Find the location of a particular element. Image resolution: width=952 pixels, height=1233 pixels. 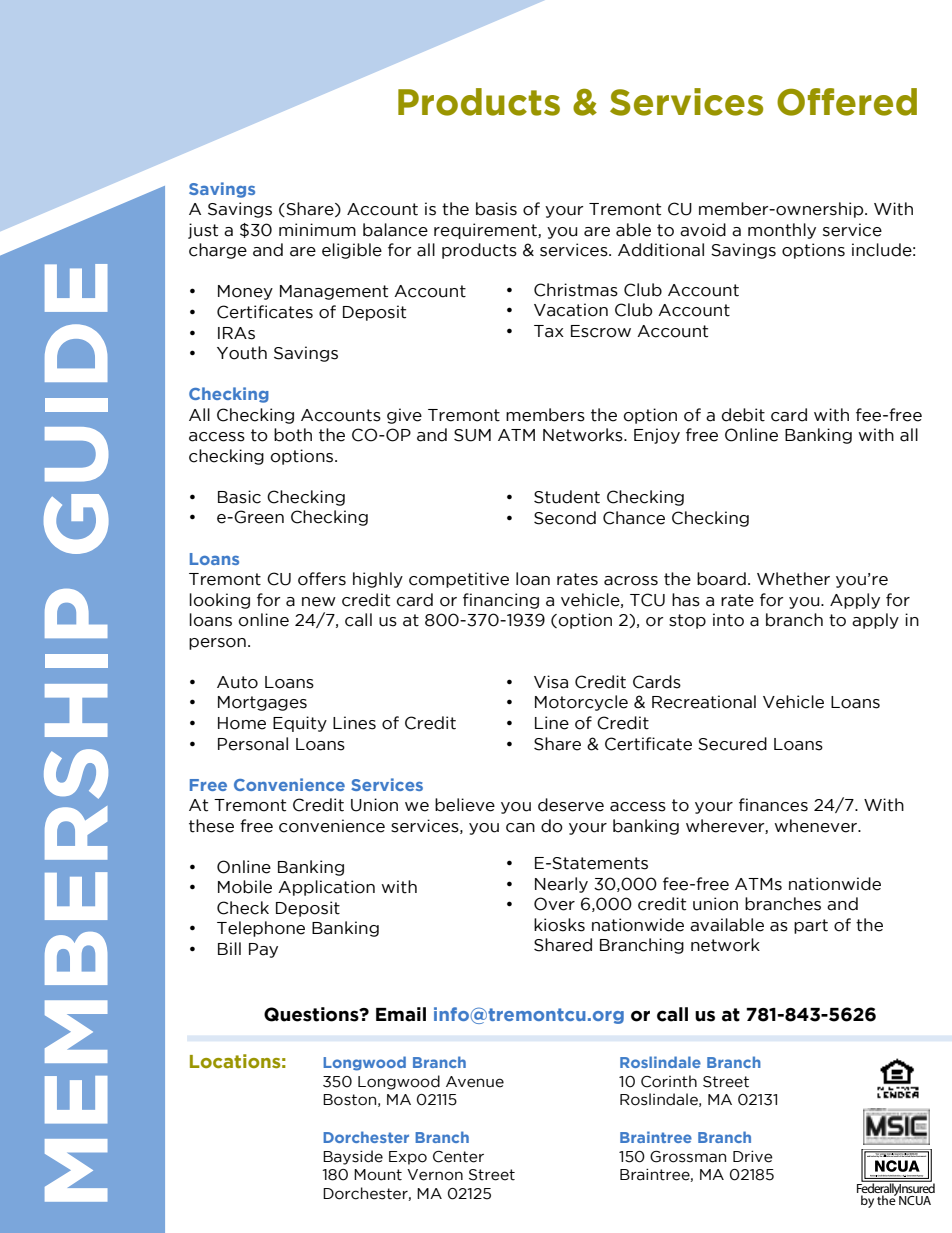

into is located at coordinates (728, 620).
